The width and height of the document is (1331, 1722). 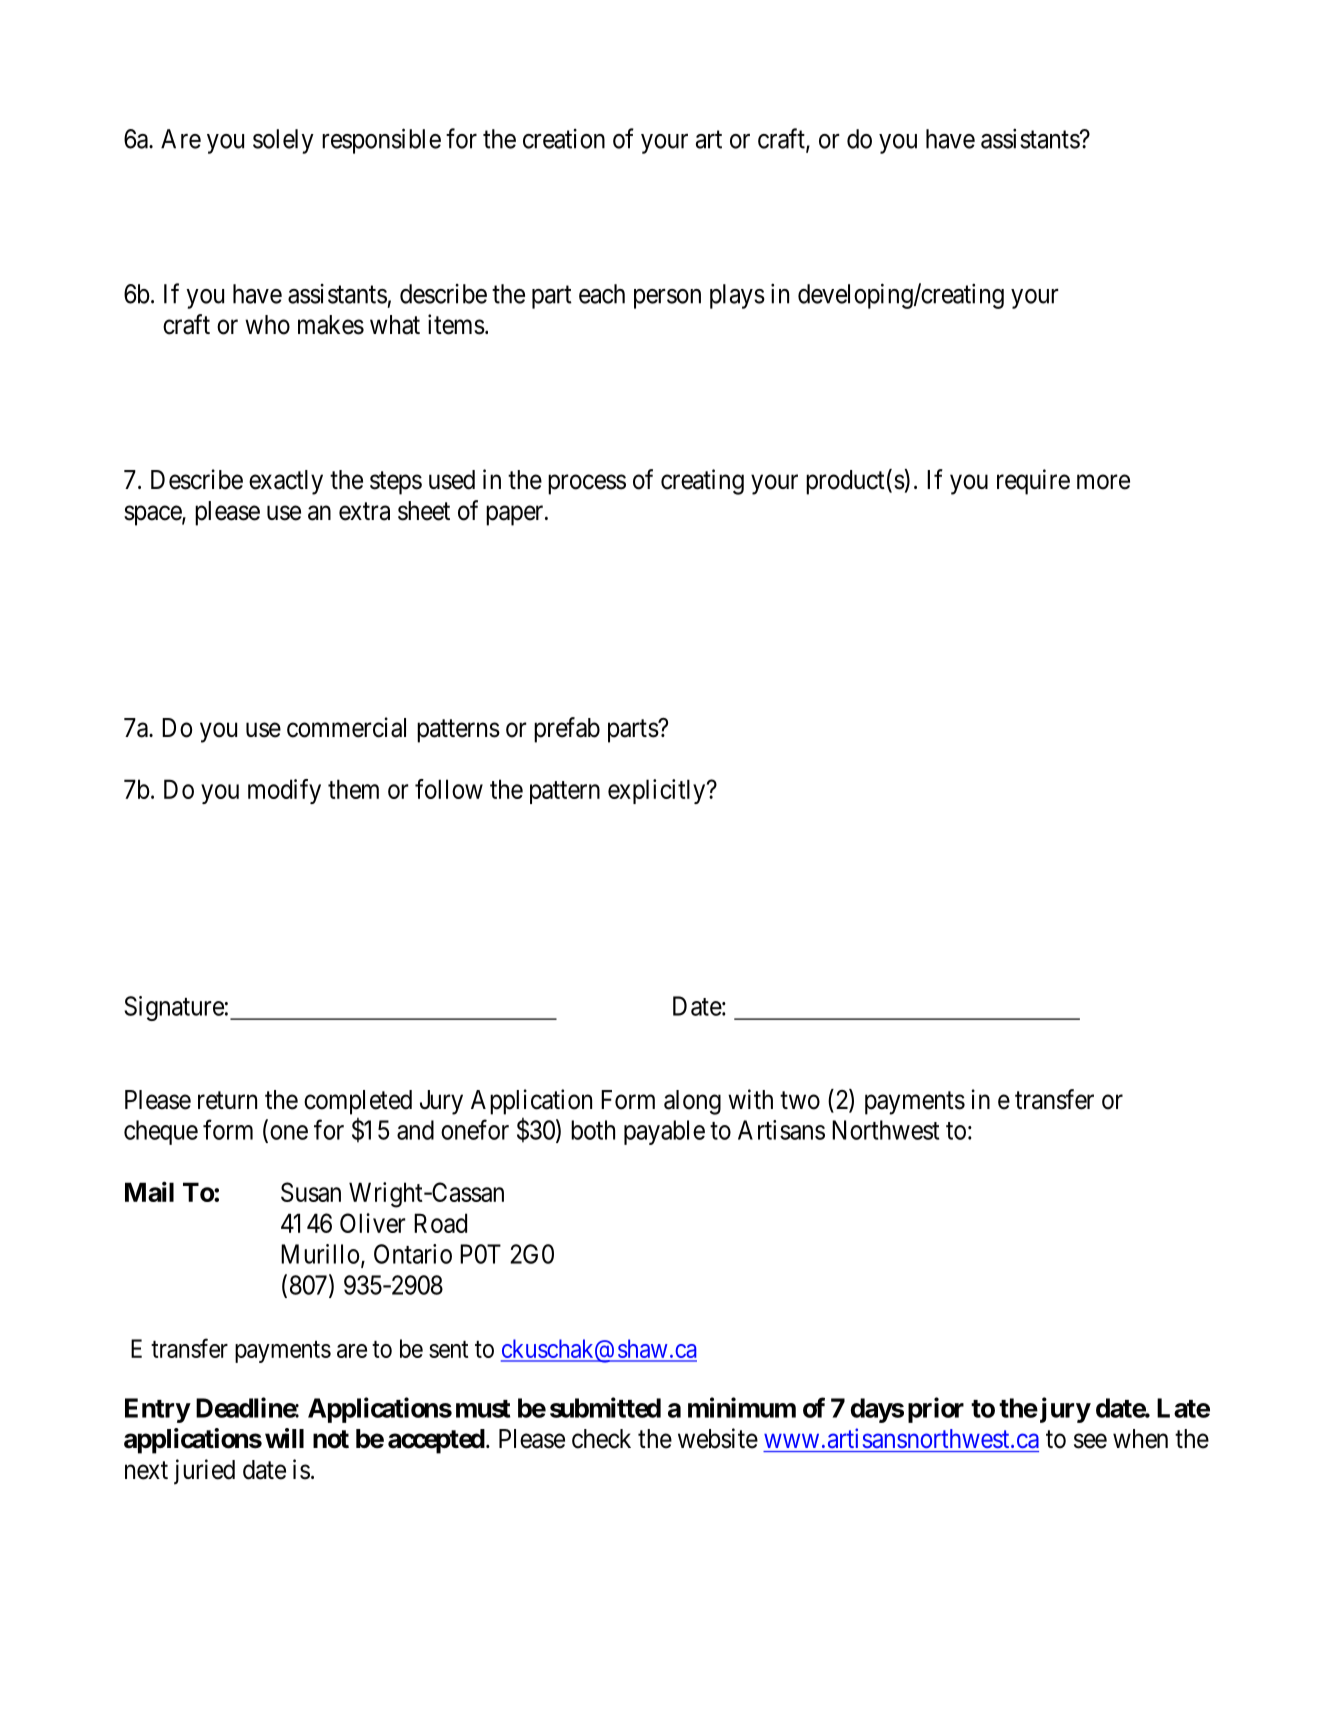 I want to click on exactly, so click(x=286, y=482).
